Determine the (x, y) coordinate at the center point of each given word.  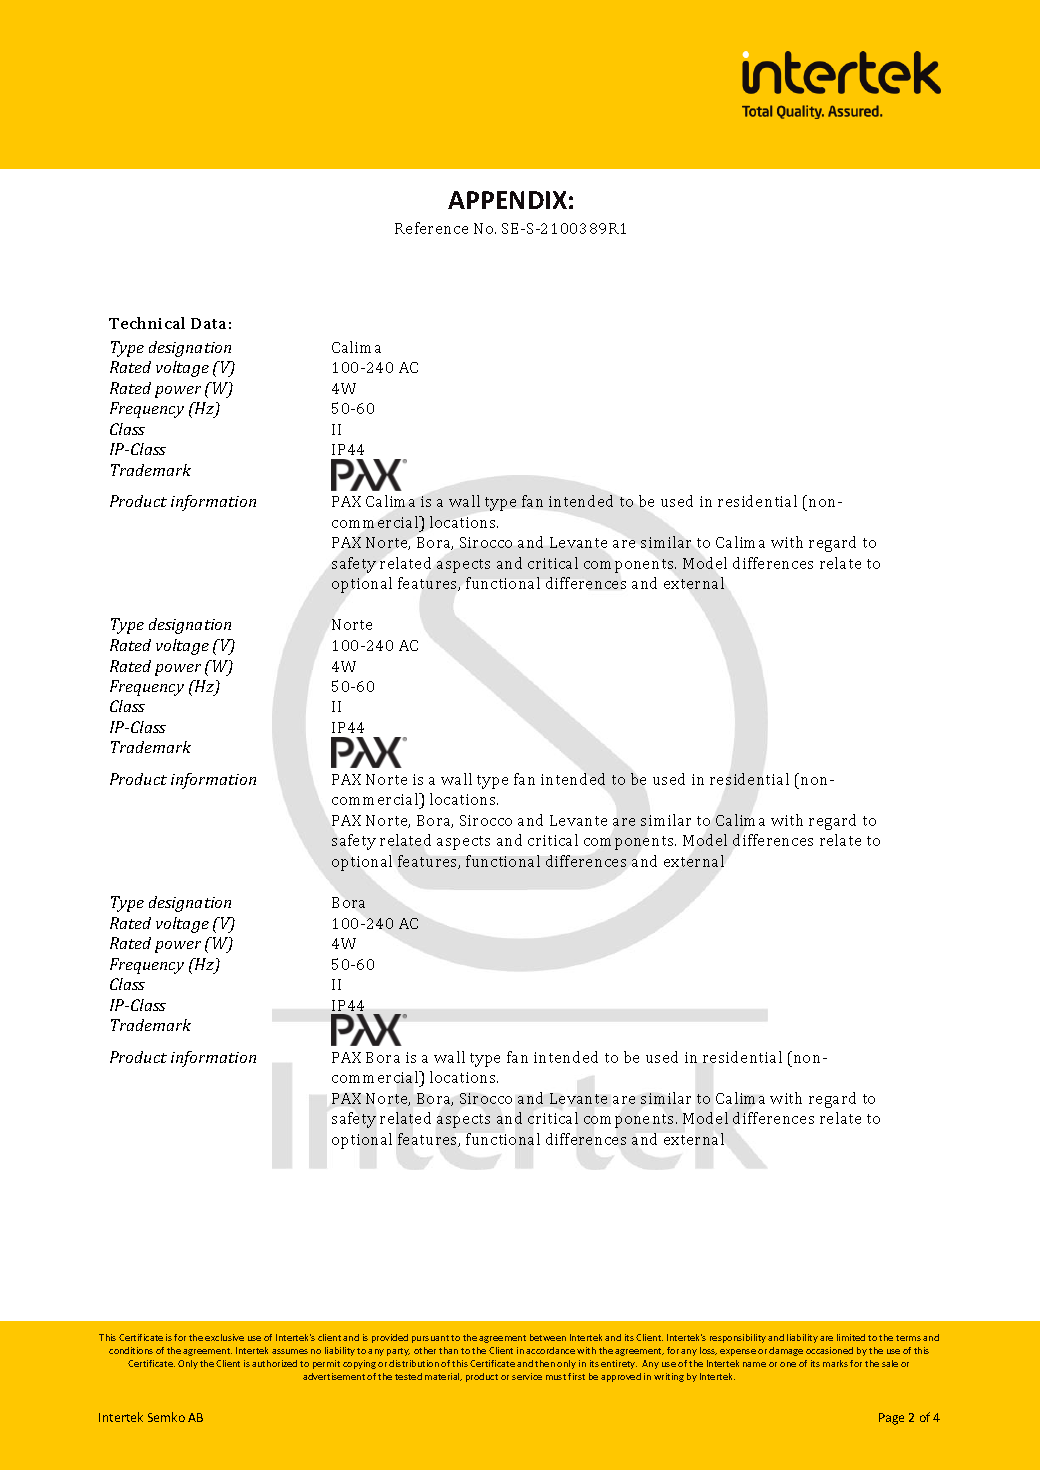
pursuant (430, 1339)
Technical (147, 323)
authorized (274, 1363)
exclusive (224, 1337)
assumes (290, 1351)
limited (851, 1337)
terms (908, 1338)
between (548, 1337)
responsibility (738, 1338)
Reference (431, 228)
